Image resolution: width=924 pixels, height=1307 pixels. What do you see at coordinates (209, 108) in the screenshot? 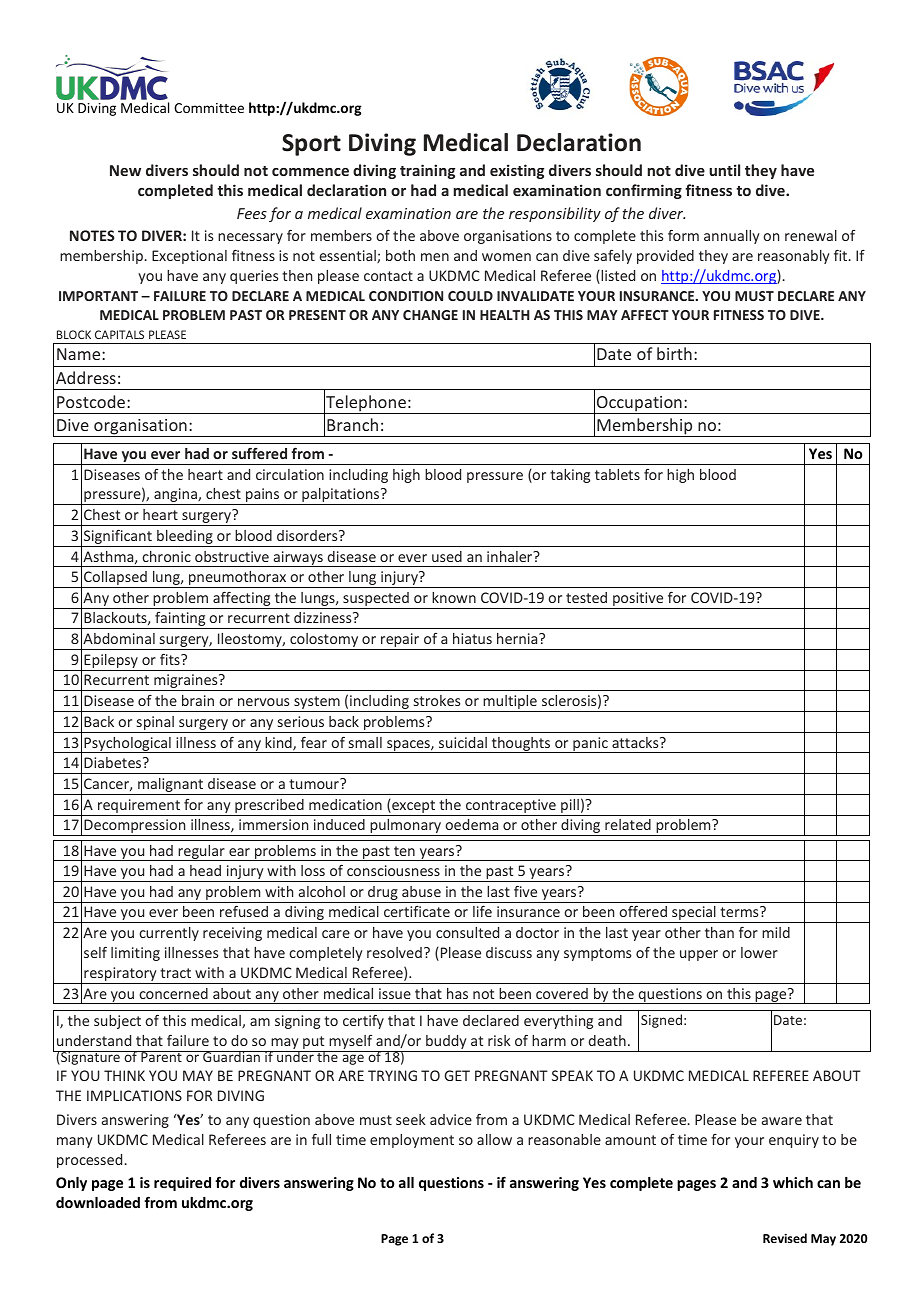
I see `Committee` at bounding box center [209, 108].
